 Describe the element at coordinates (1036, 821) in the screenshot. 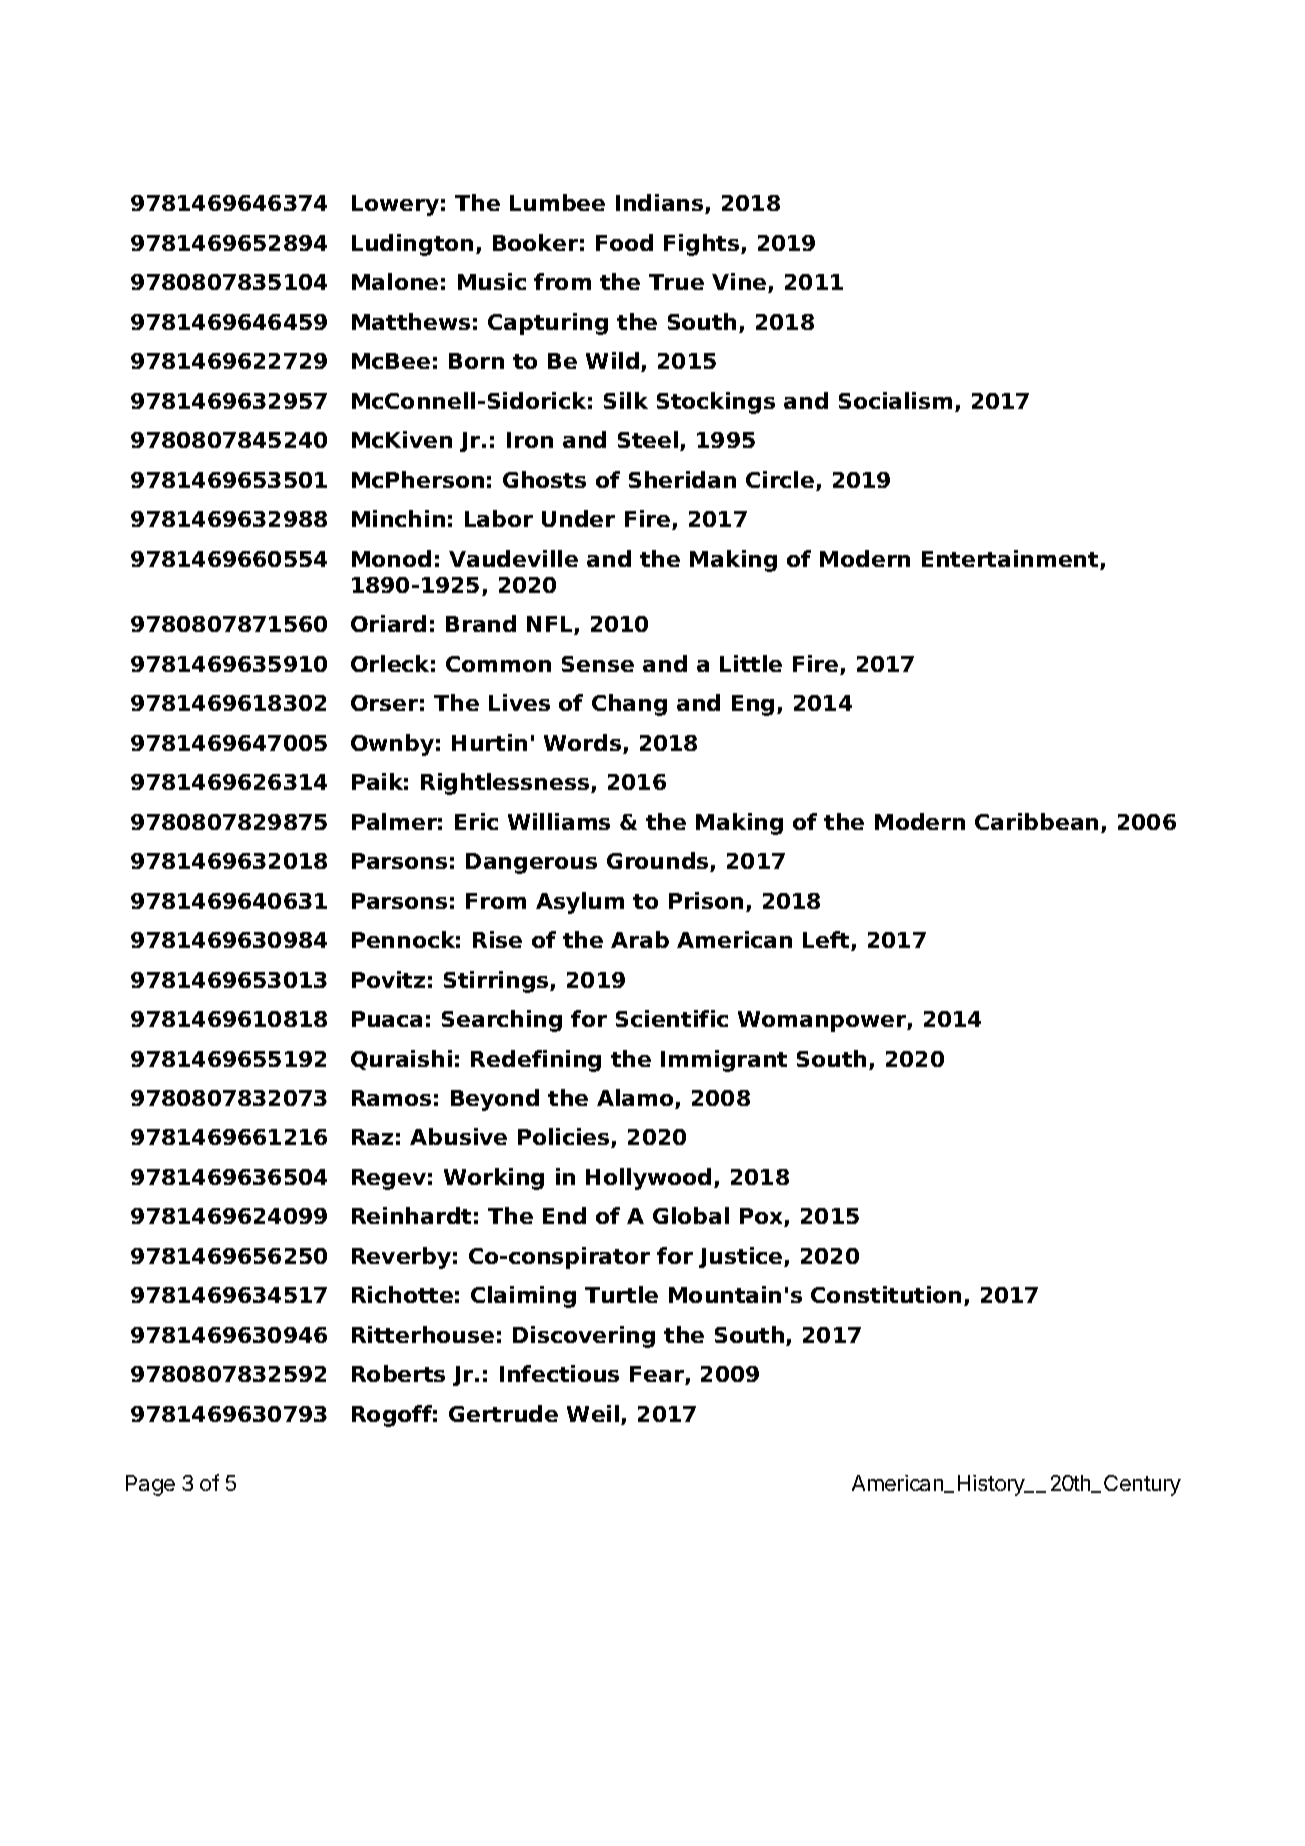

I see `Caribbean` at that location.
